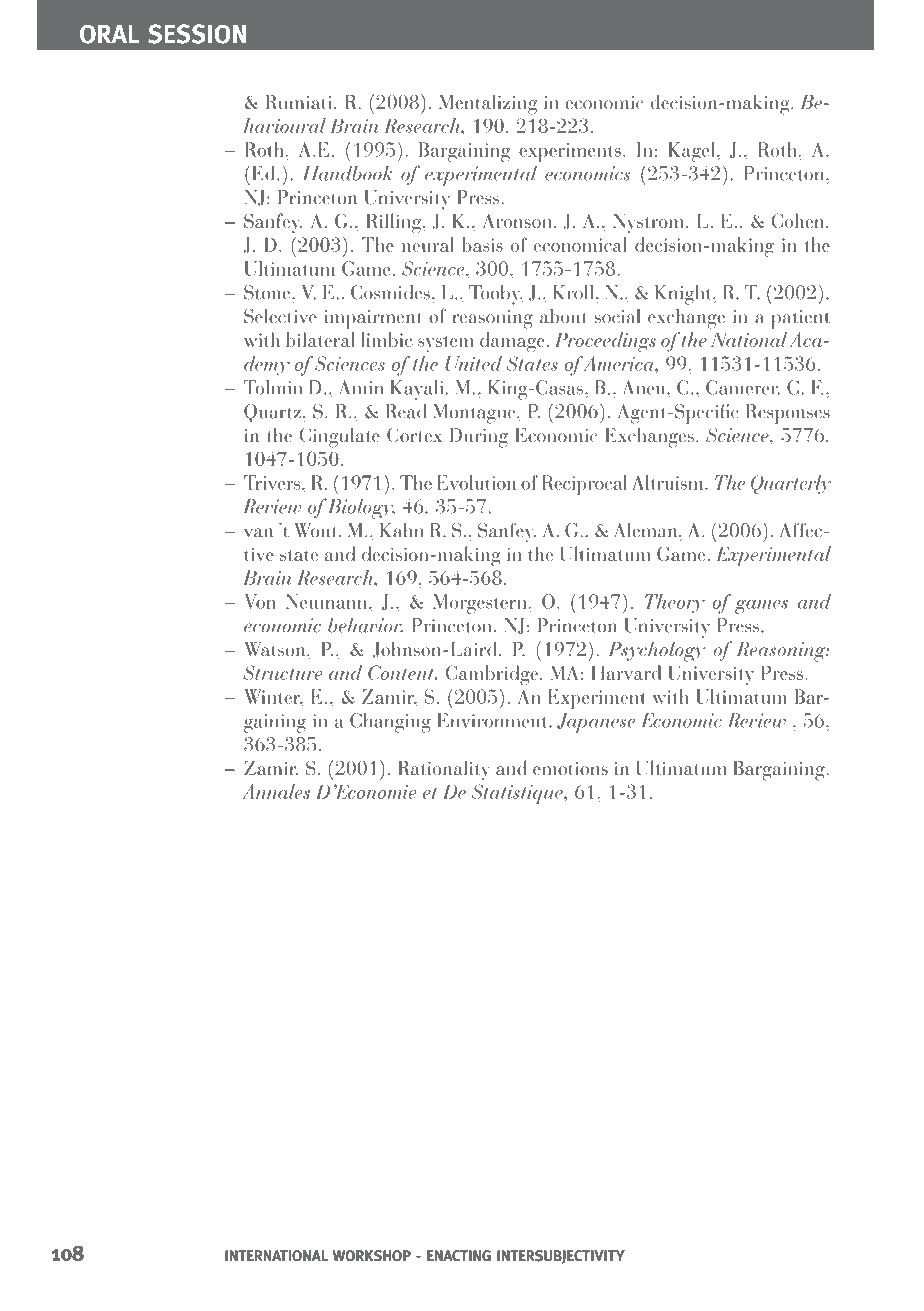 Image resolution: width=924 pixels, height=1311 pixels. Describe the element at coordinates (570, 768) in the screenshot. I see `emotions` at that location.
